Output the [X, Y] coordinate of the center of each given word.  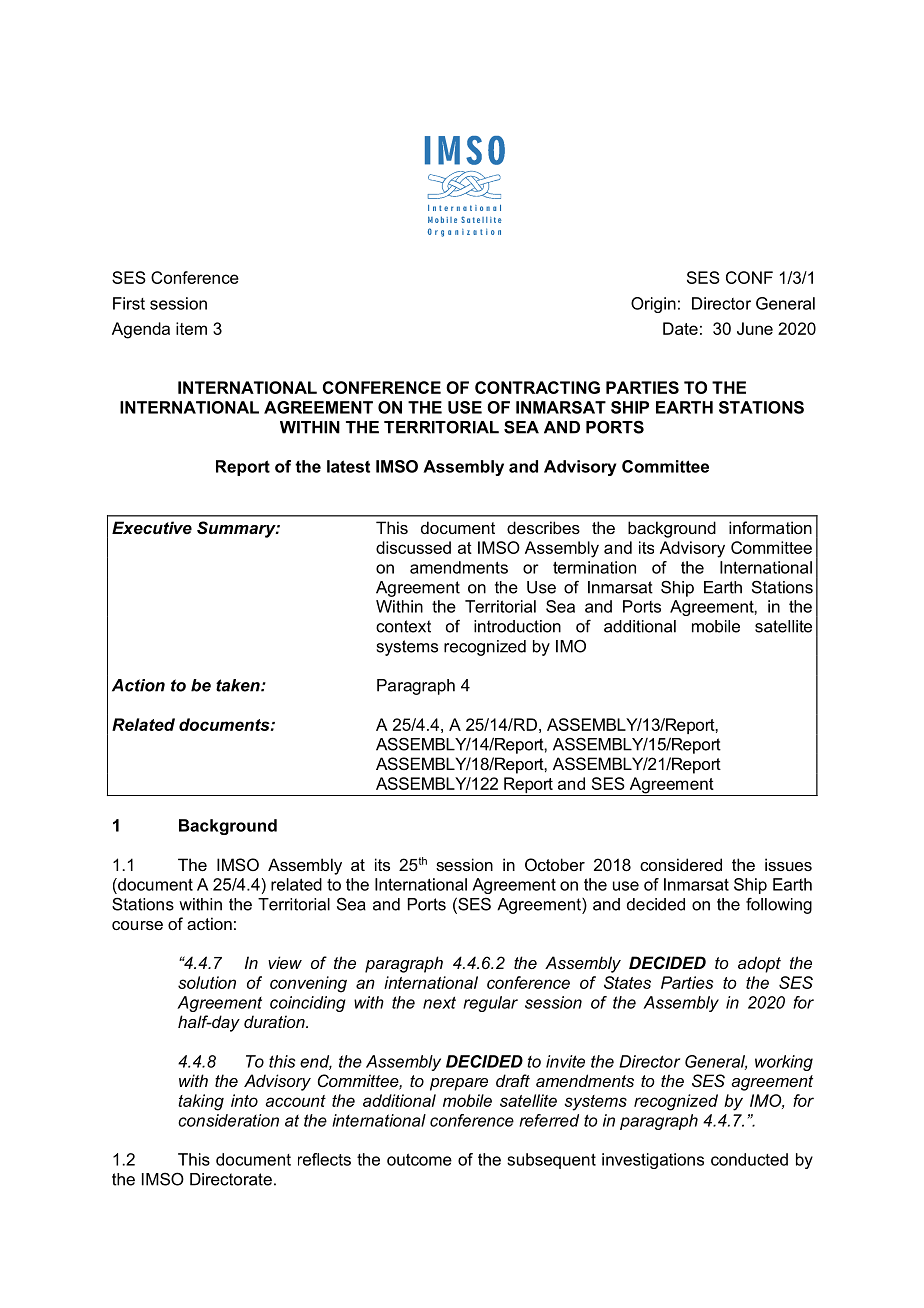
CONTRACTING [537, 387]
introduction [517, 626]
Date [680, 328]
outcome [419, 1159]
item [191, 328]
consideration [228, 1120]
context [403, 626]
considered [681, 864]
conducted [749, 1159]
